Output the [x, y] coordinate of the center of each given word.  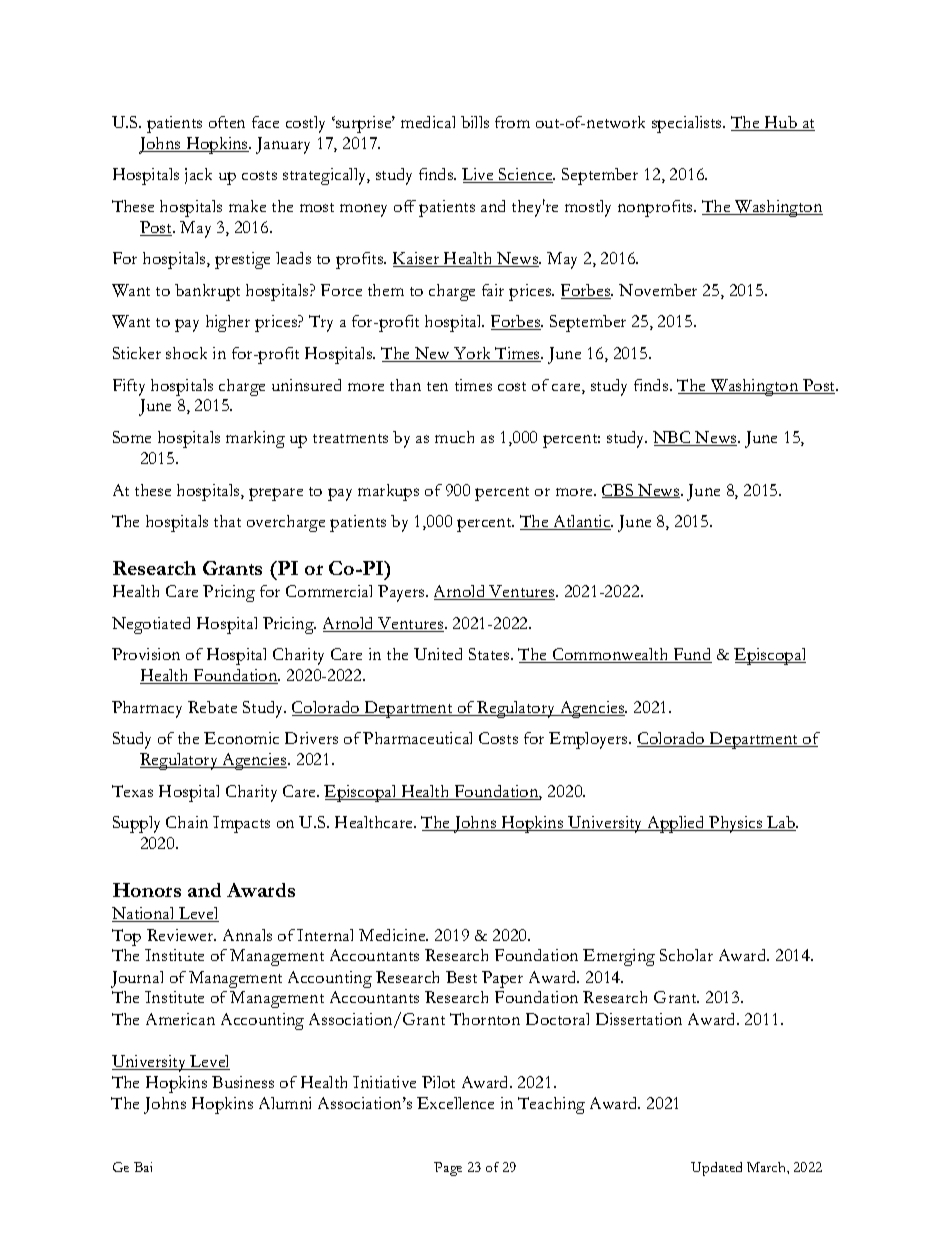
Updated [716, 1169]
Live [479, 175]
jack [198, 176]
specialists [688, 124]
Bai [143, 1167]
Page [448, 1169]
